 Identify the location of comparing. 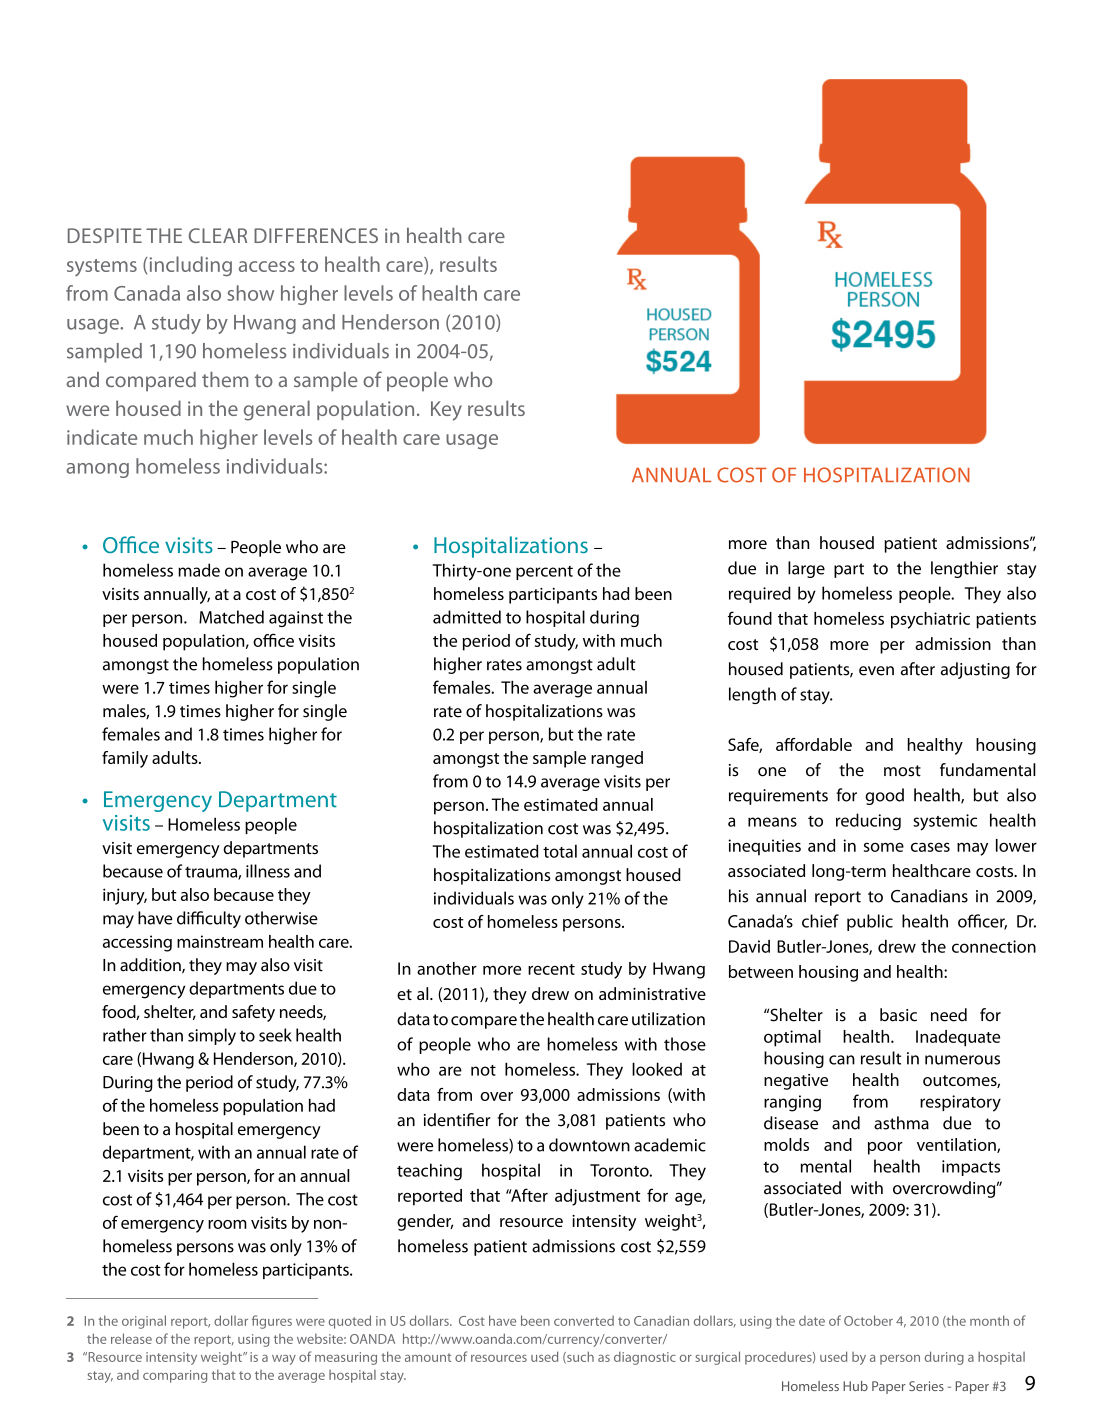
(175, 1376).
